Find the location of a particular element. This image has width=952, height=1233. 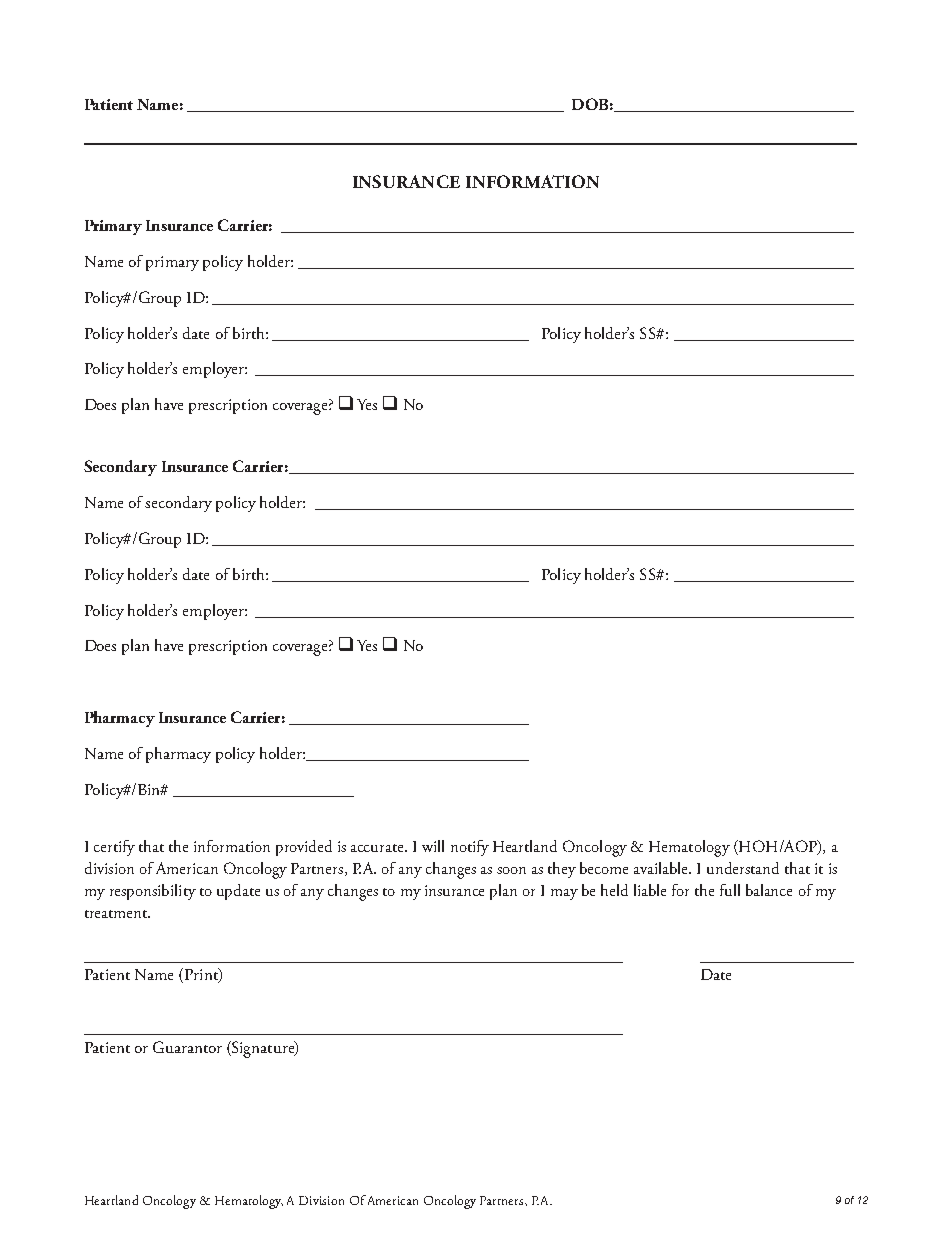

full is located at coordinates (730, 890).
